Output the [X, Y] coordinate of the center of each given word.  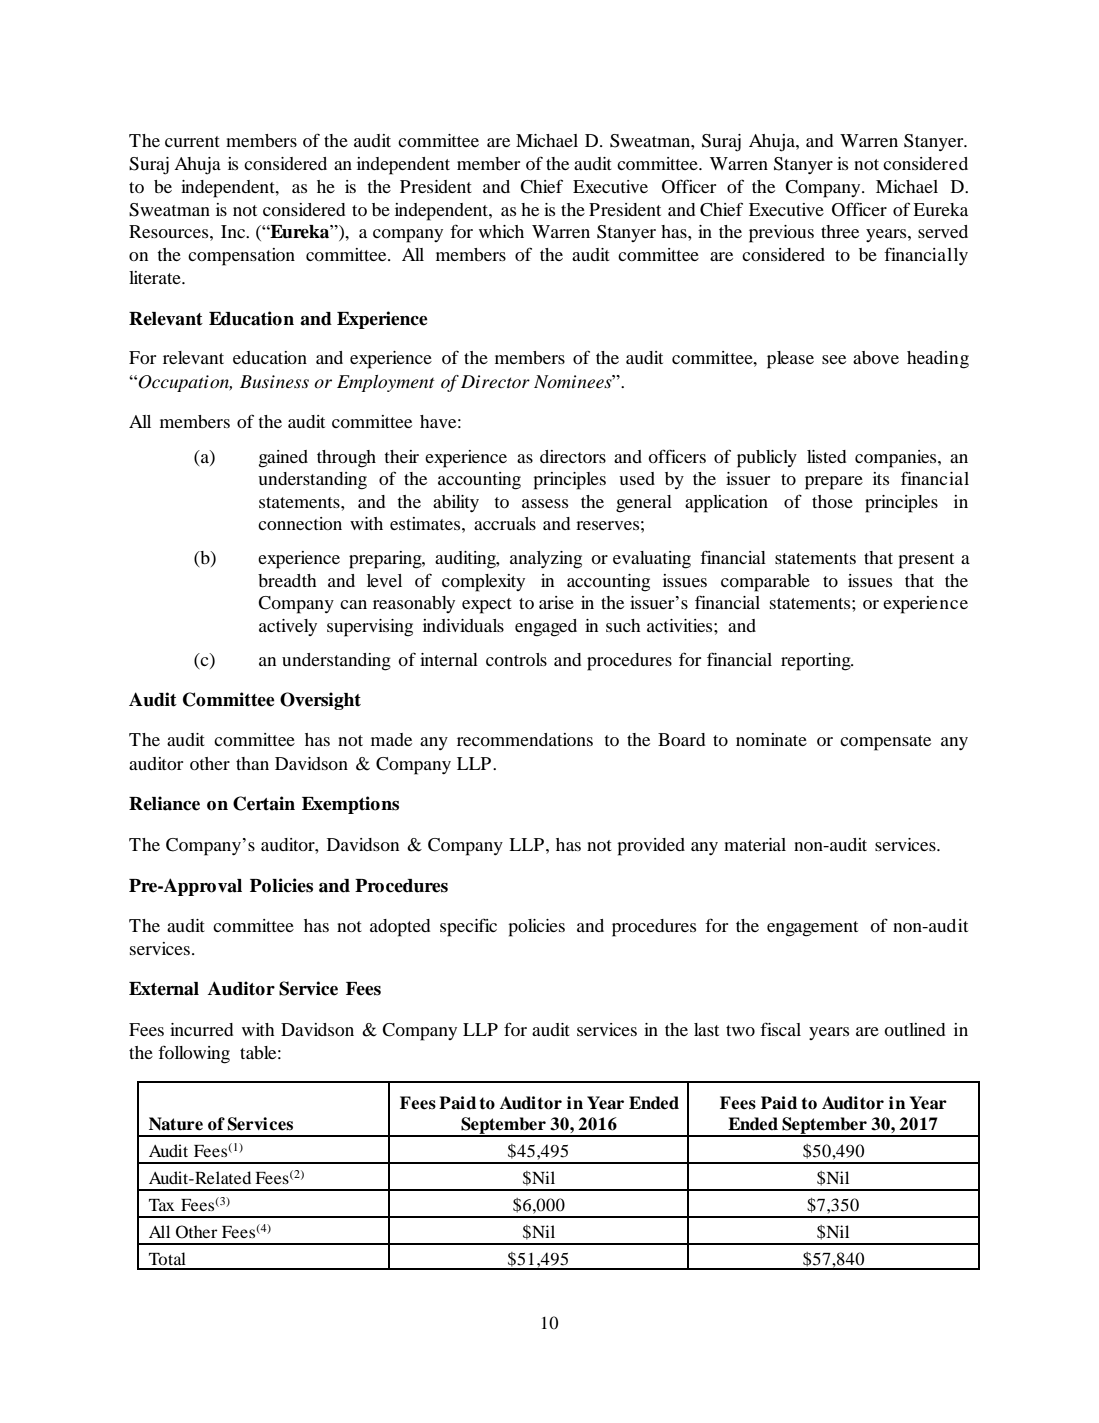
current [192, 141]
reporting [817, 662]
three [840, 231]
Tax [162, 1205]
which [501, 231]
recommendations [525, 739]
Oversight [320, 701]
